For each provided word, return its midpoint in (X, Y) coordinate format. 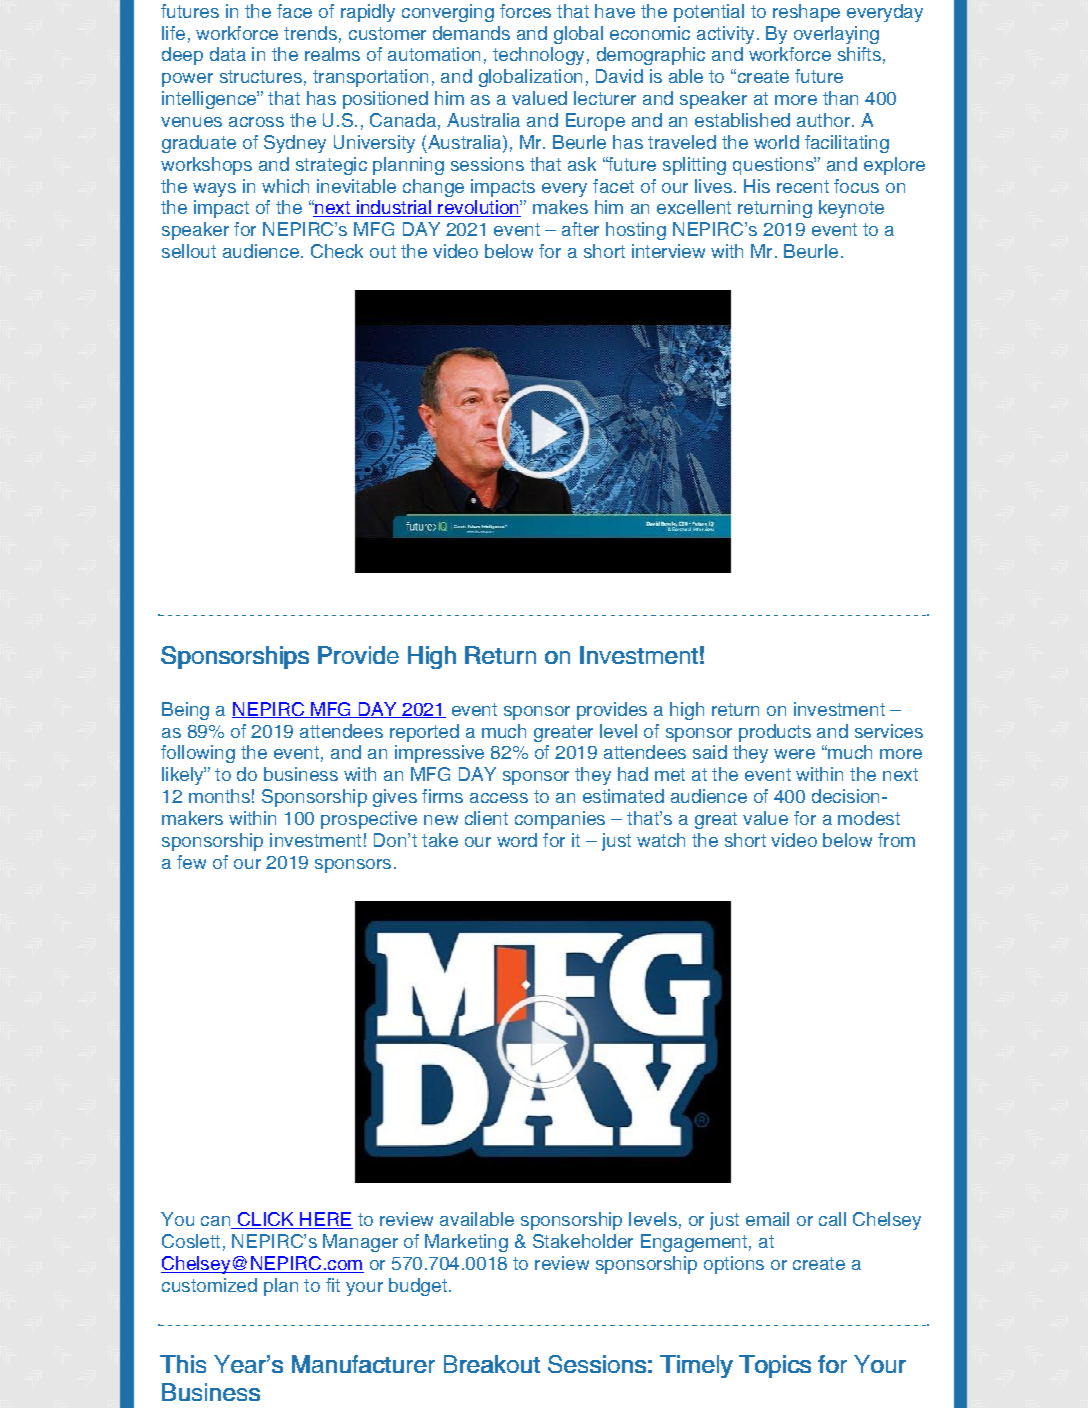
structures (261, 76)
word (517, 840)
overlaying (836, 35)
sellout (189, 251)
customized (209, 1285)
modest (869, 818)
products (775, 733)
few (191, 862)
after (580, 229)
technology (538, 56)
